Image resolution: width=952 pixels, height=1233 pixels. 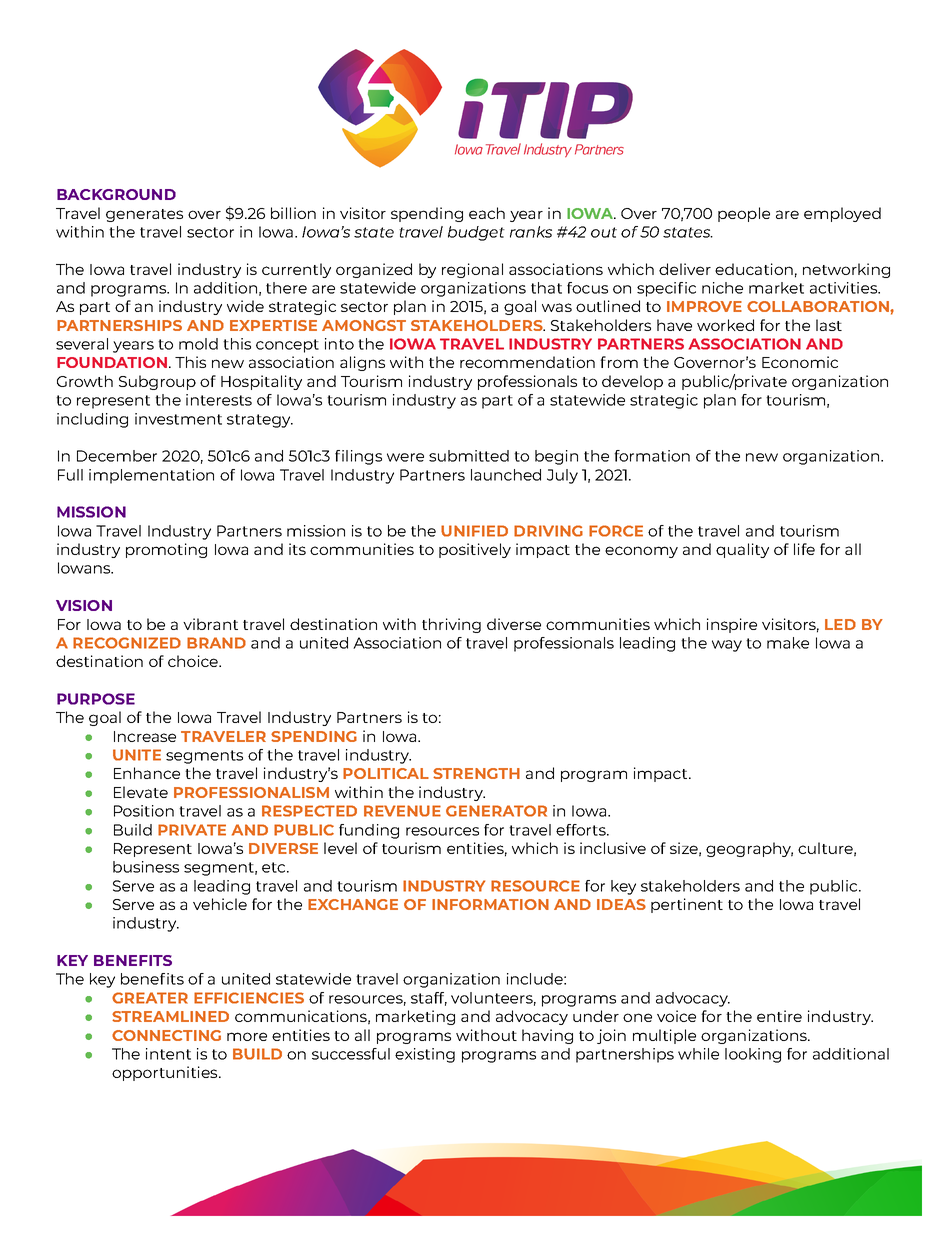 I want to click on budget, so click(x=476, y=233).
